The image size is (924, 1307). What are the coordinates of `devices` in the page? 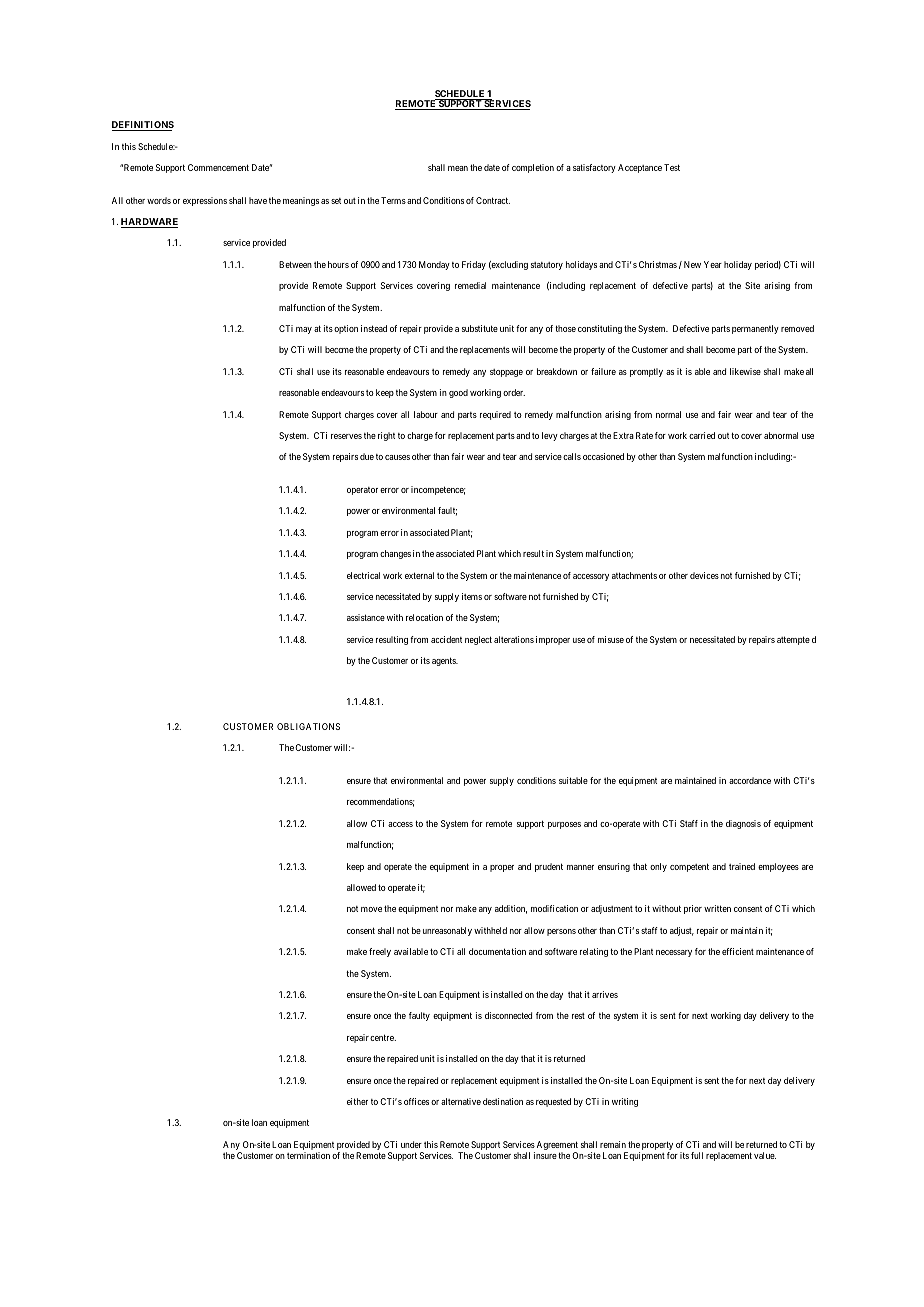 It's located at (704, 575).
